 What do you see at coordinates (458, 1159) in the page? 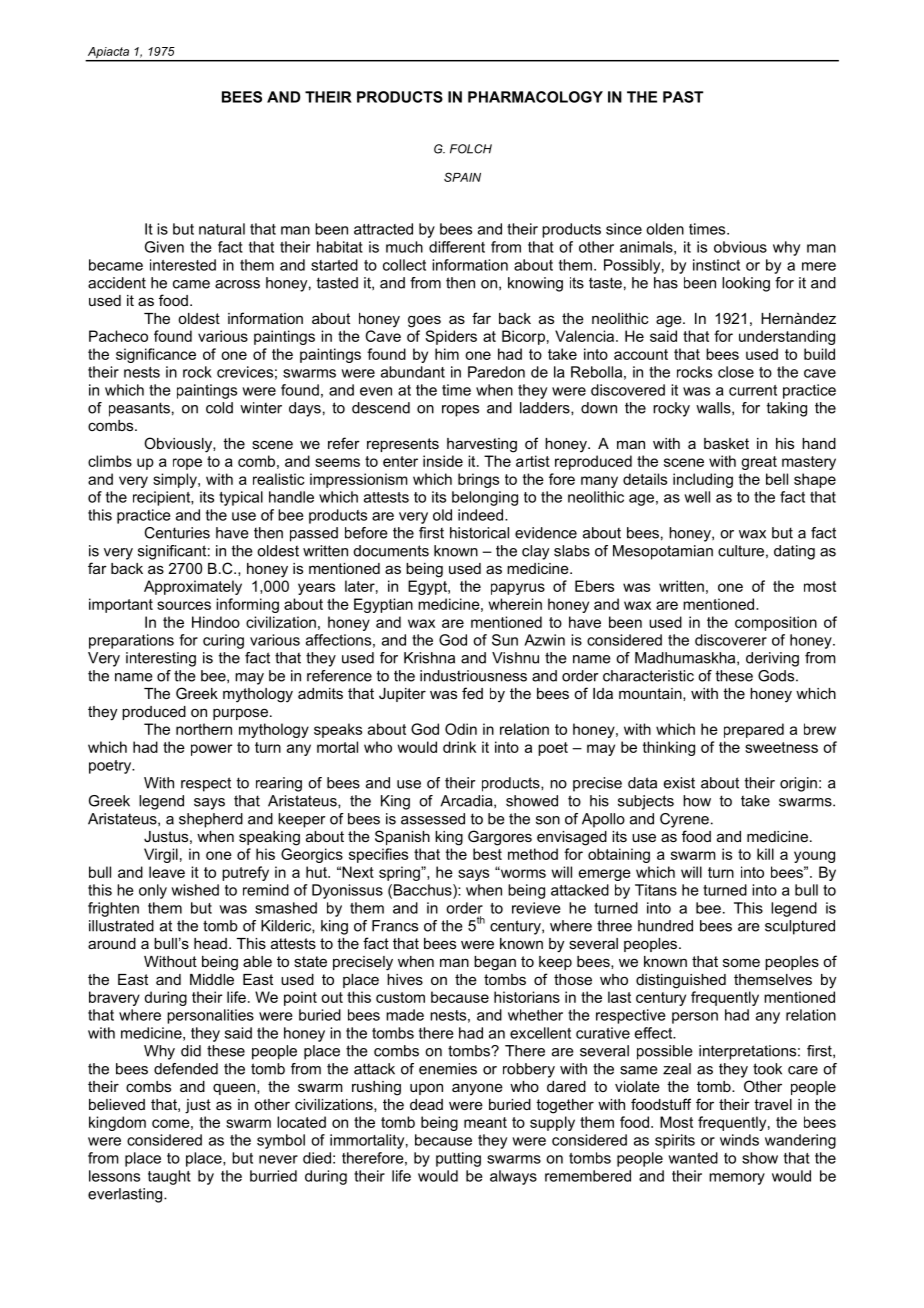
I see `putting` at bounding box center [458, 1159].
